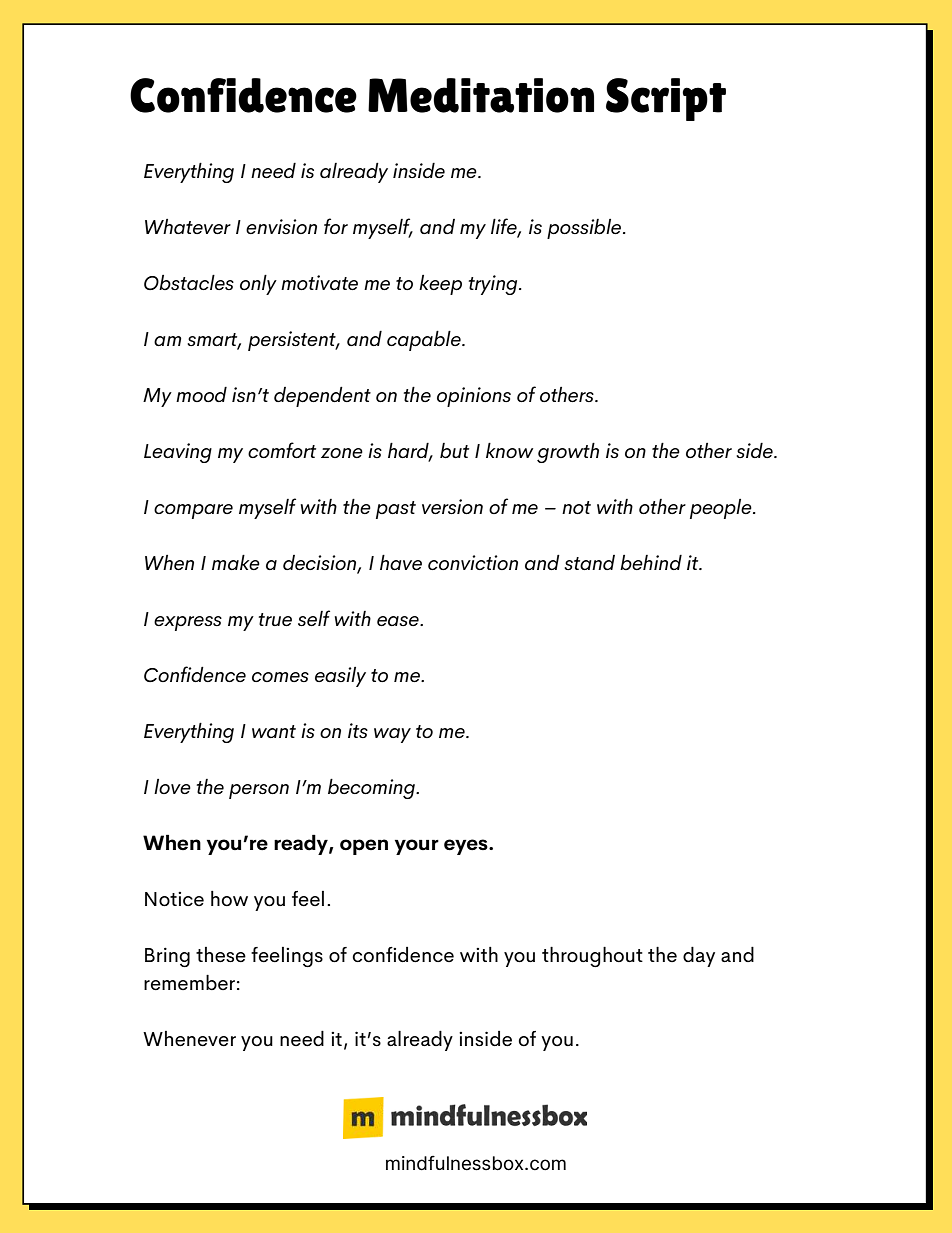 This page has width=952, height=1233. What do you see at coordinates (666, 99) in the page?
I see `Script` at bounding box center [666, 99].
